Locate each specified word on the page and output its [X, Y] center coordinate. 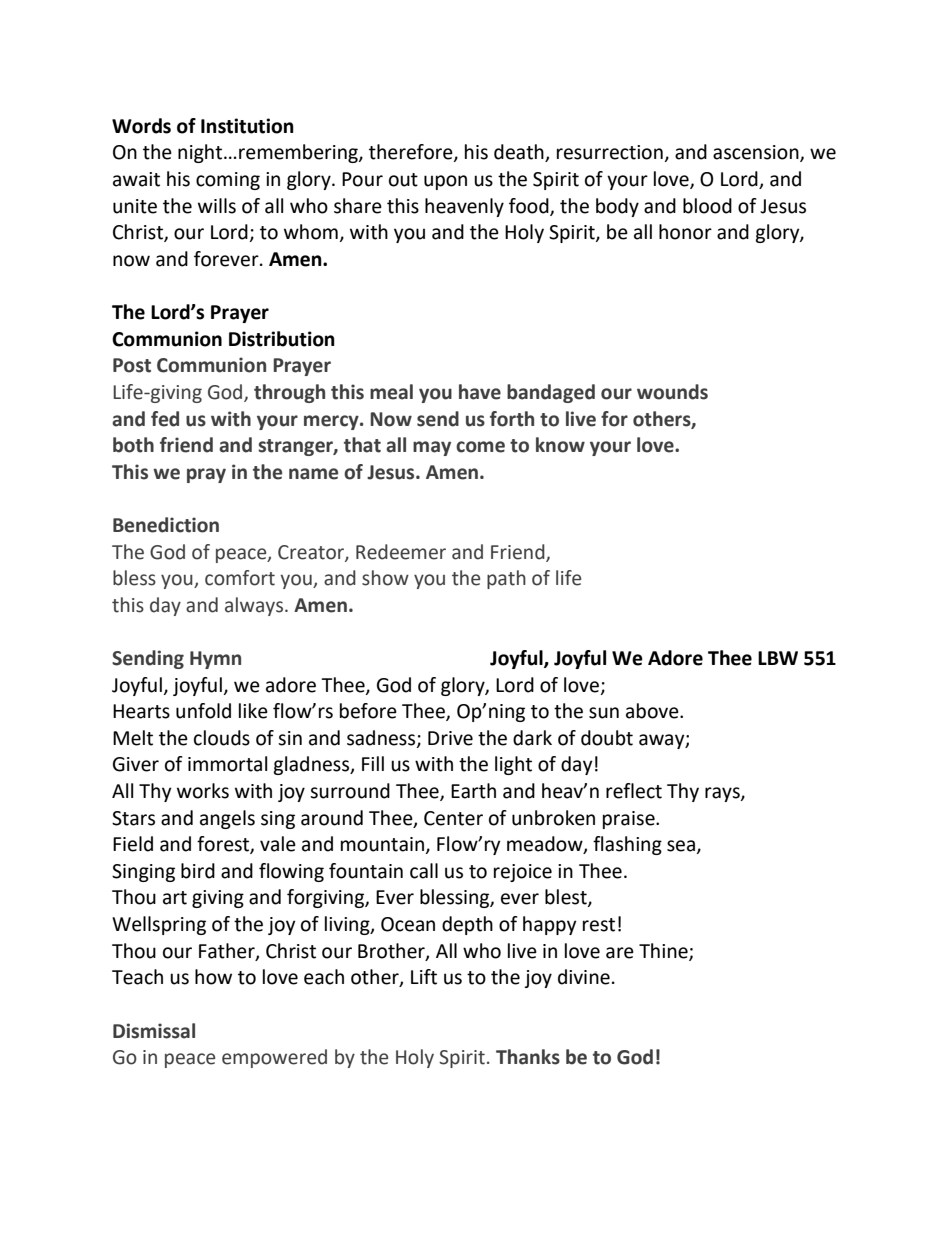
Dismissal [154, 1031]
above [653, 711]
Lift [424, 977]
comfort [240, 578]
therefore [412, 153]
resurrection [610, 152]
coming [228, 181]
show [385, 578]
